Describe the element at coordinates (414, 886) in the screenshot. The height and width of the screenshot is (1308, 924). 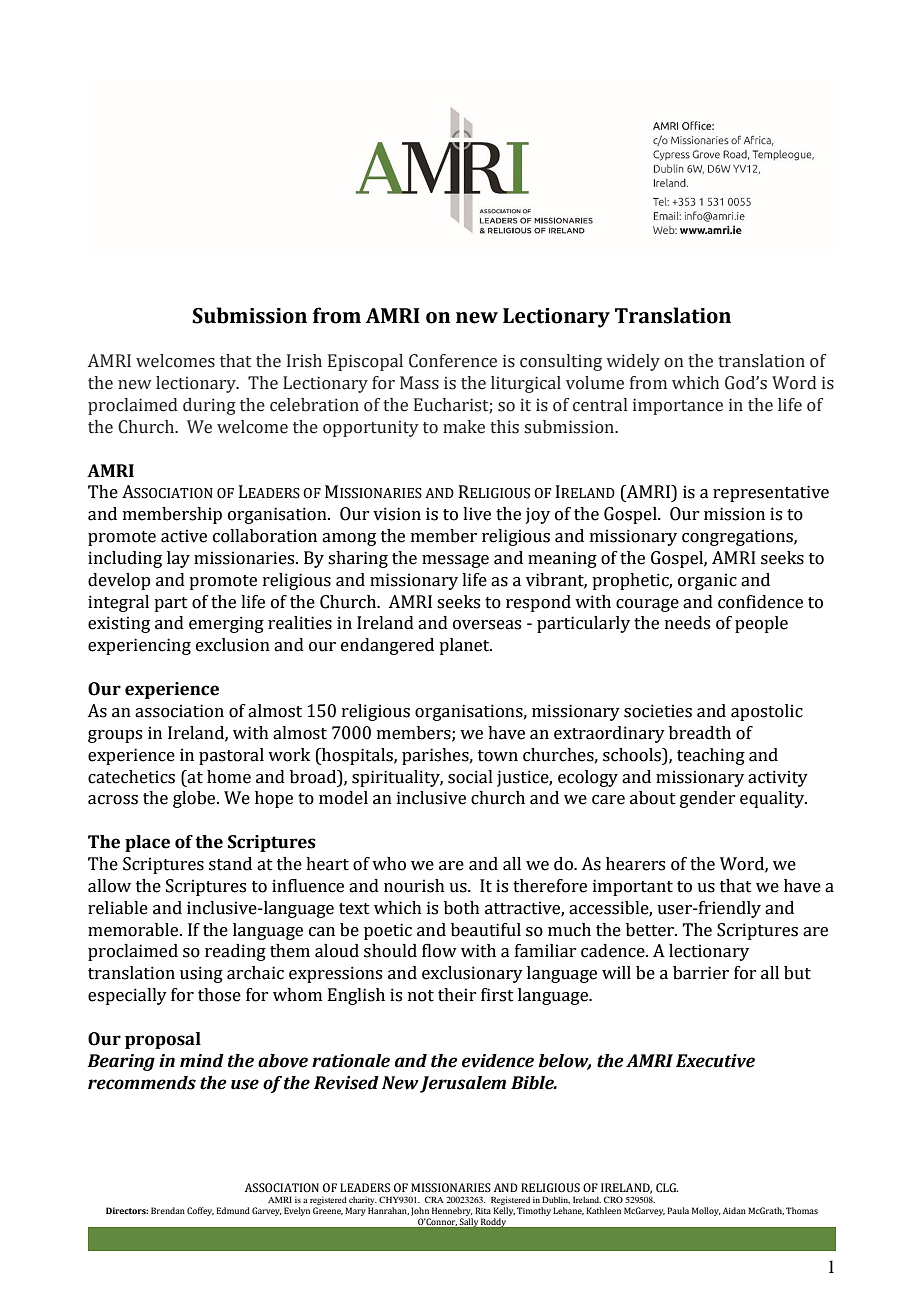
I see `nourish` at that location.
